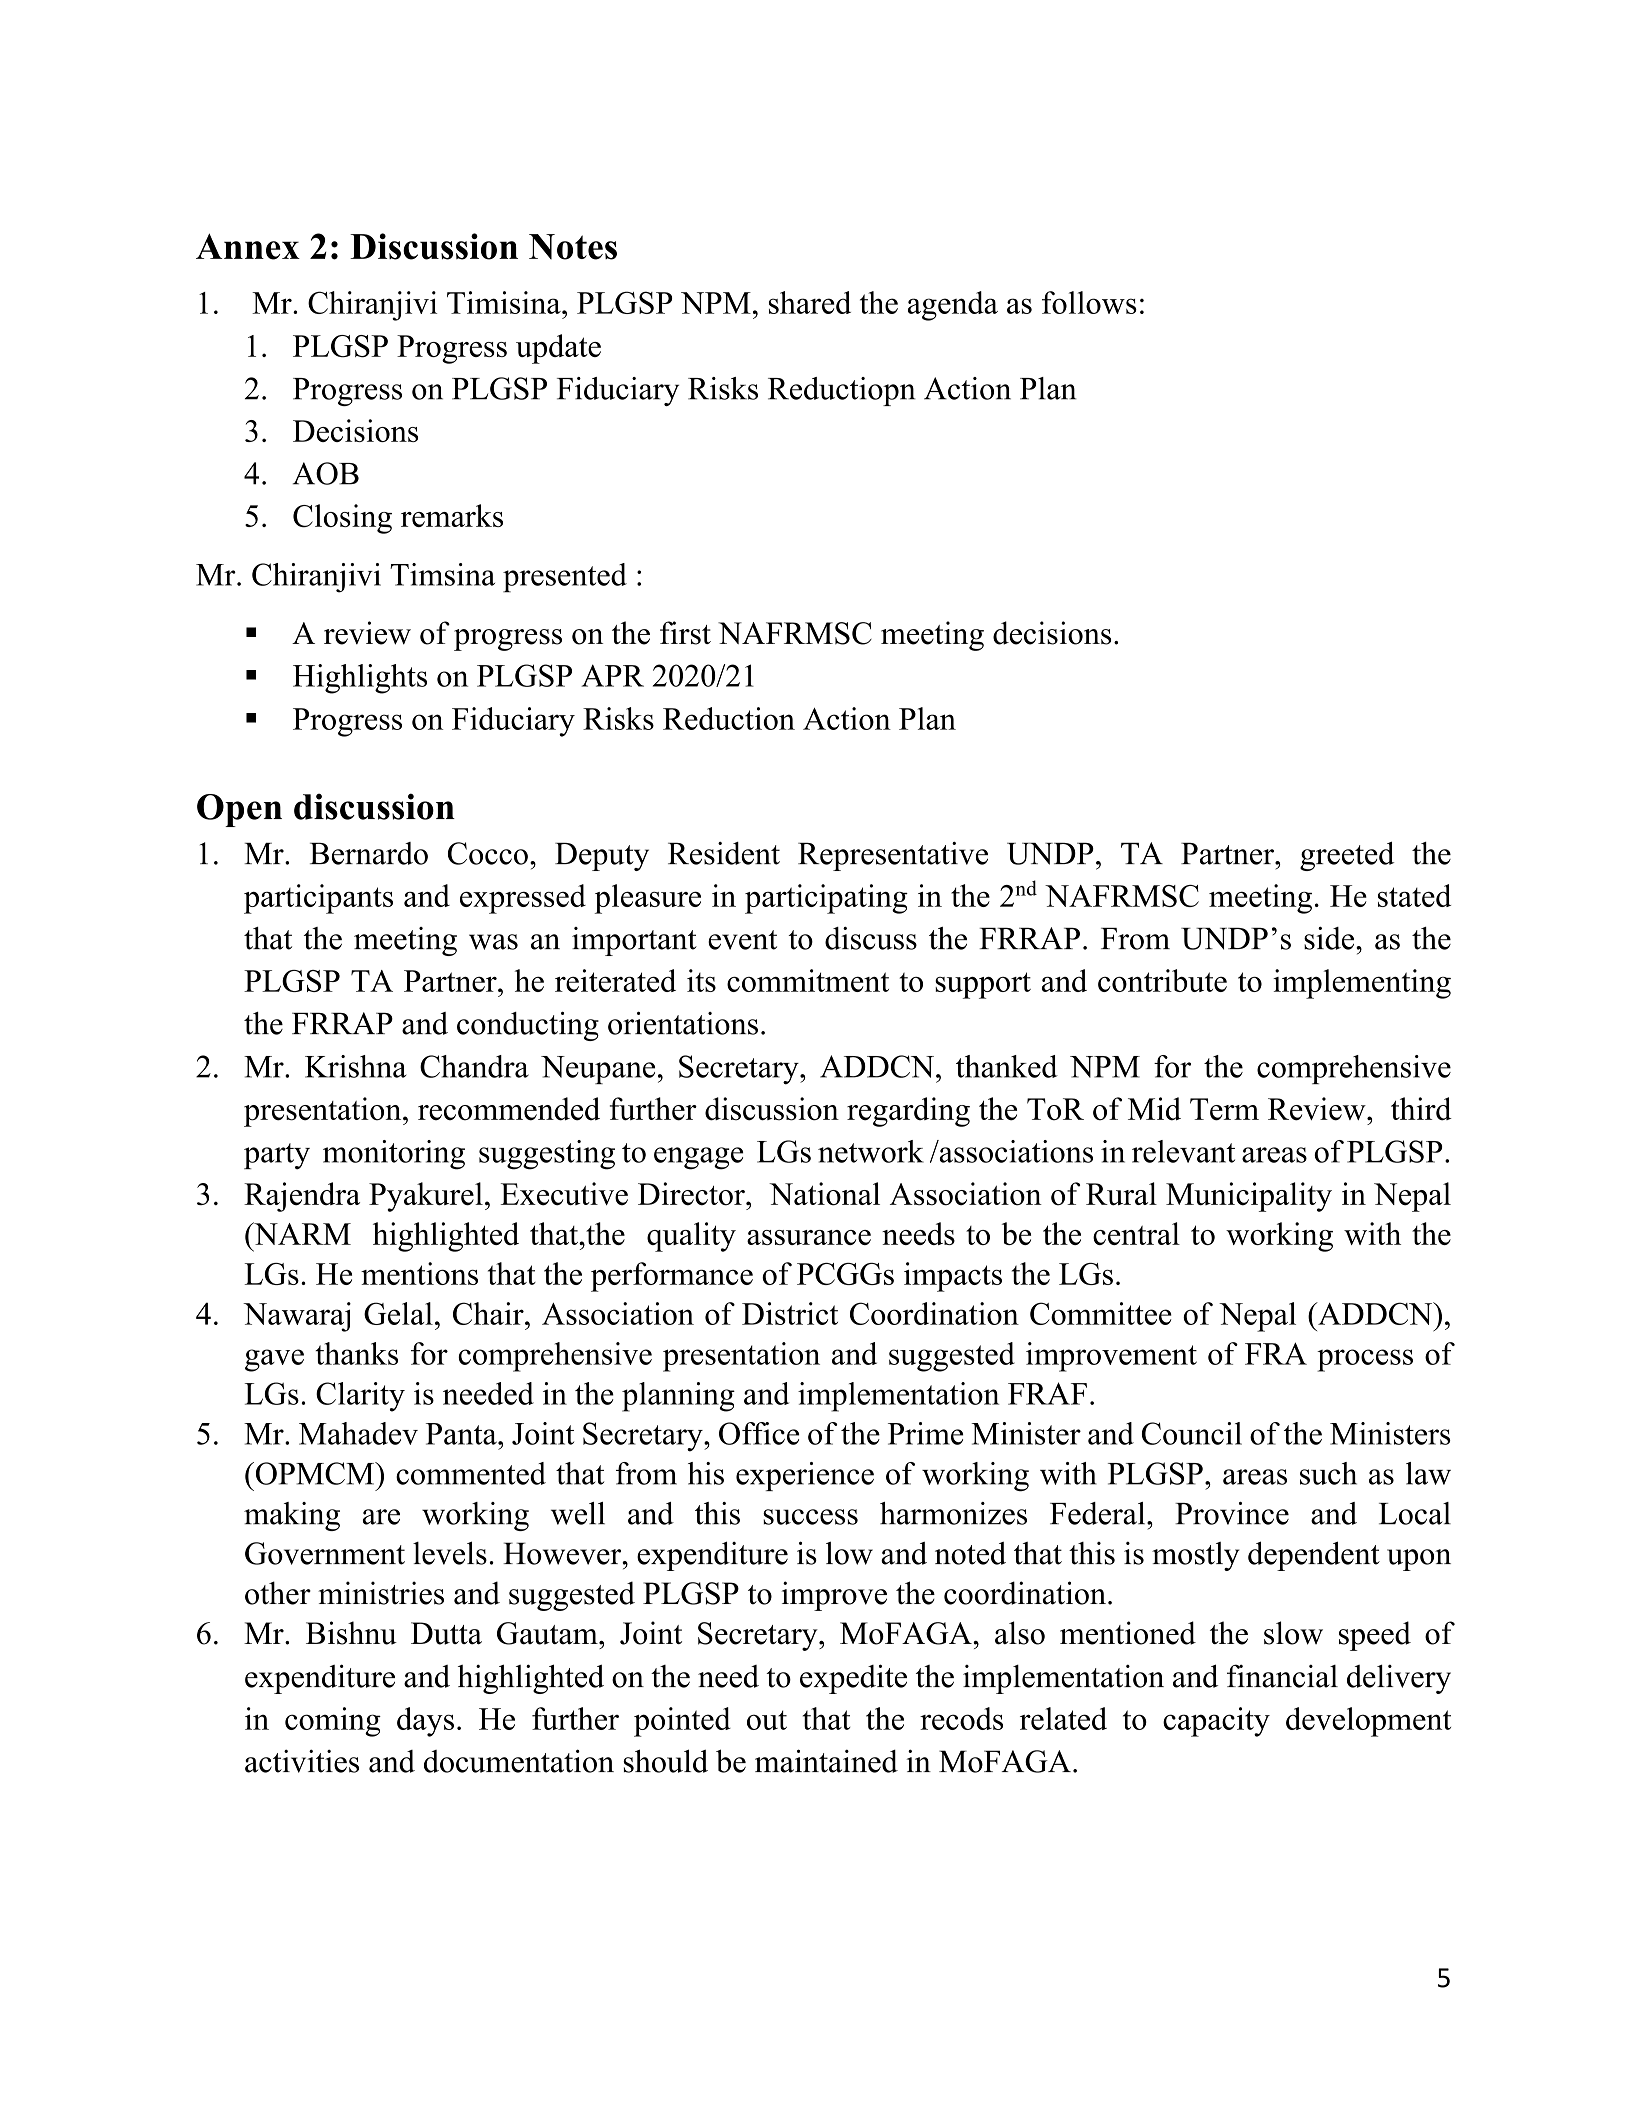 Image resolution: width=1642 pixels, height=2125 pixels. Describe the element at coordinates (358, 1433) in the screenshot. I see `Mahadev` at that location.
